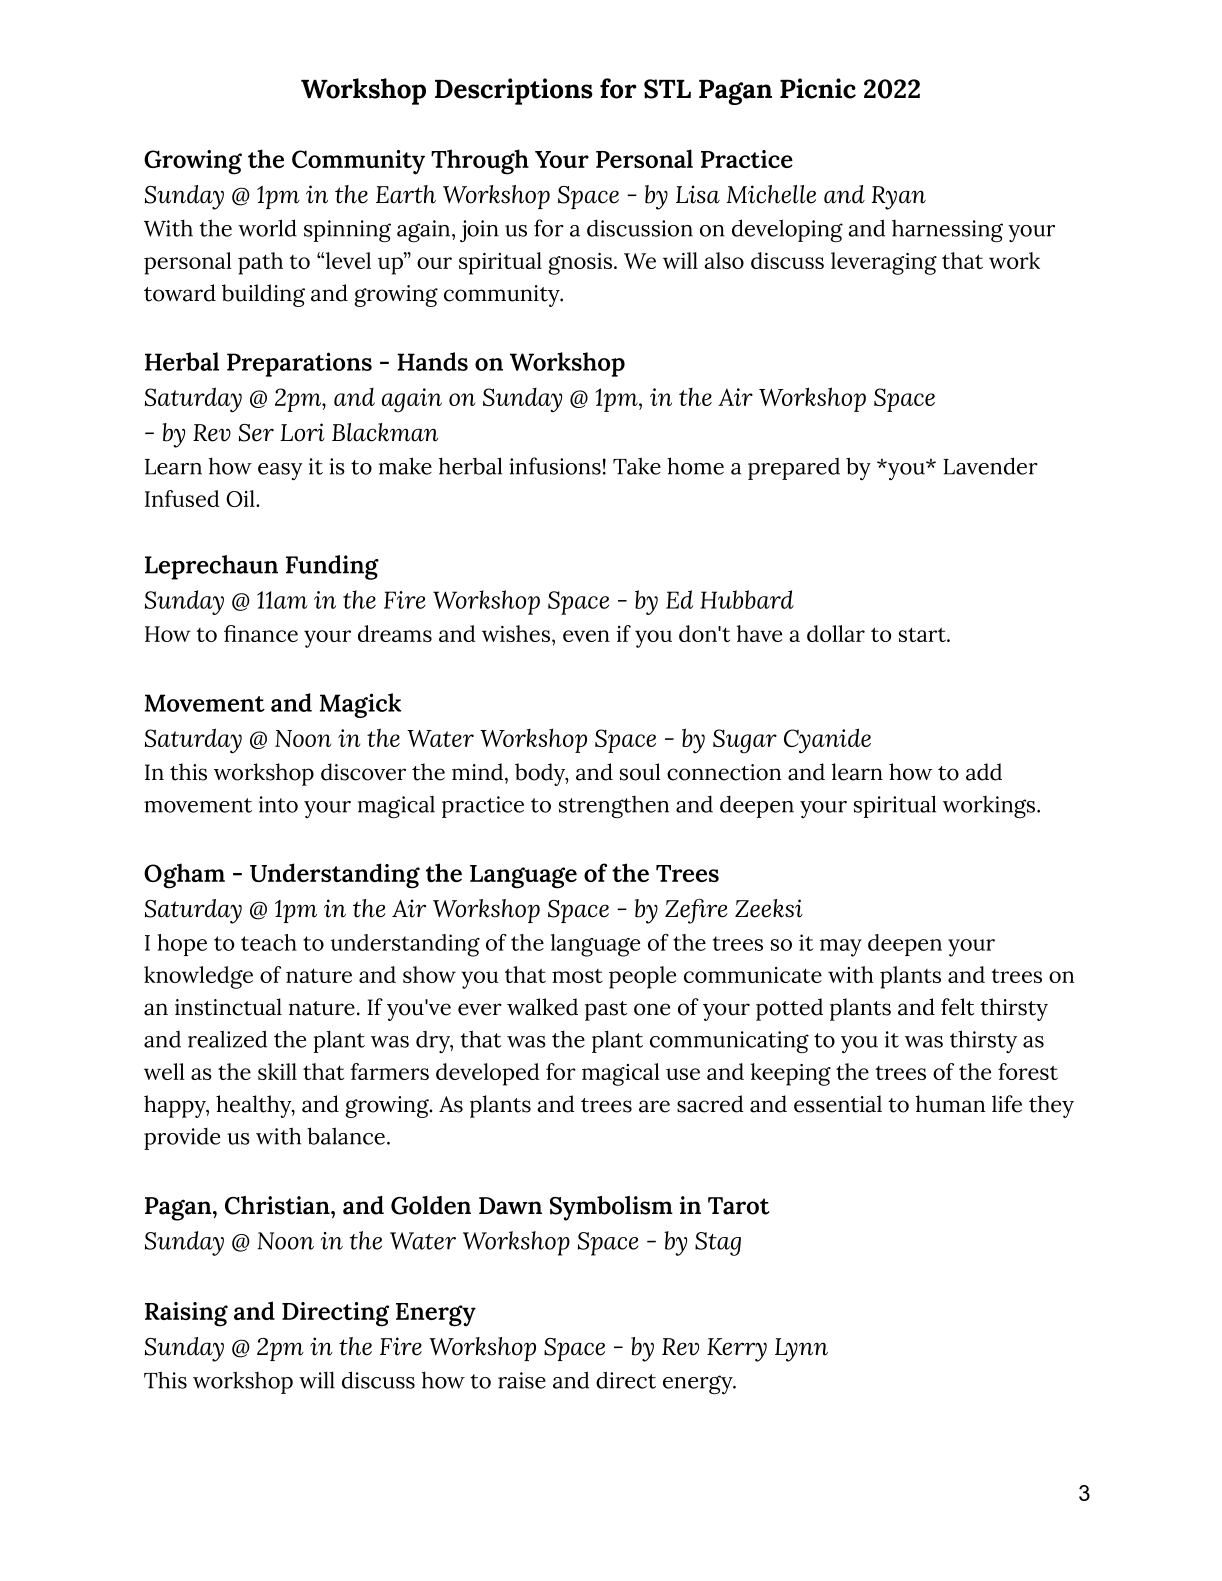 This page has height=1581, width=1222. What do you see at coordinates (801, 1350) in the page?
I see `Lynn` at bounding box center [801, 1350].
